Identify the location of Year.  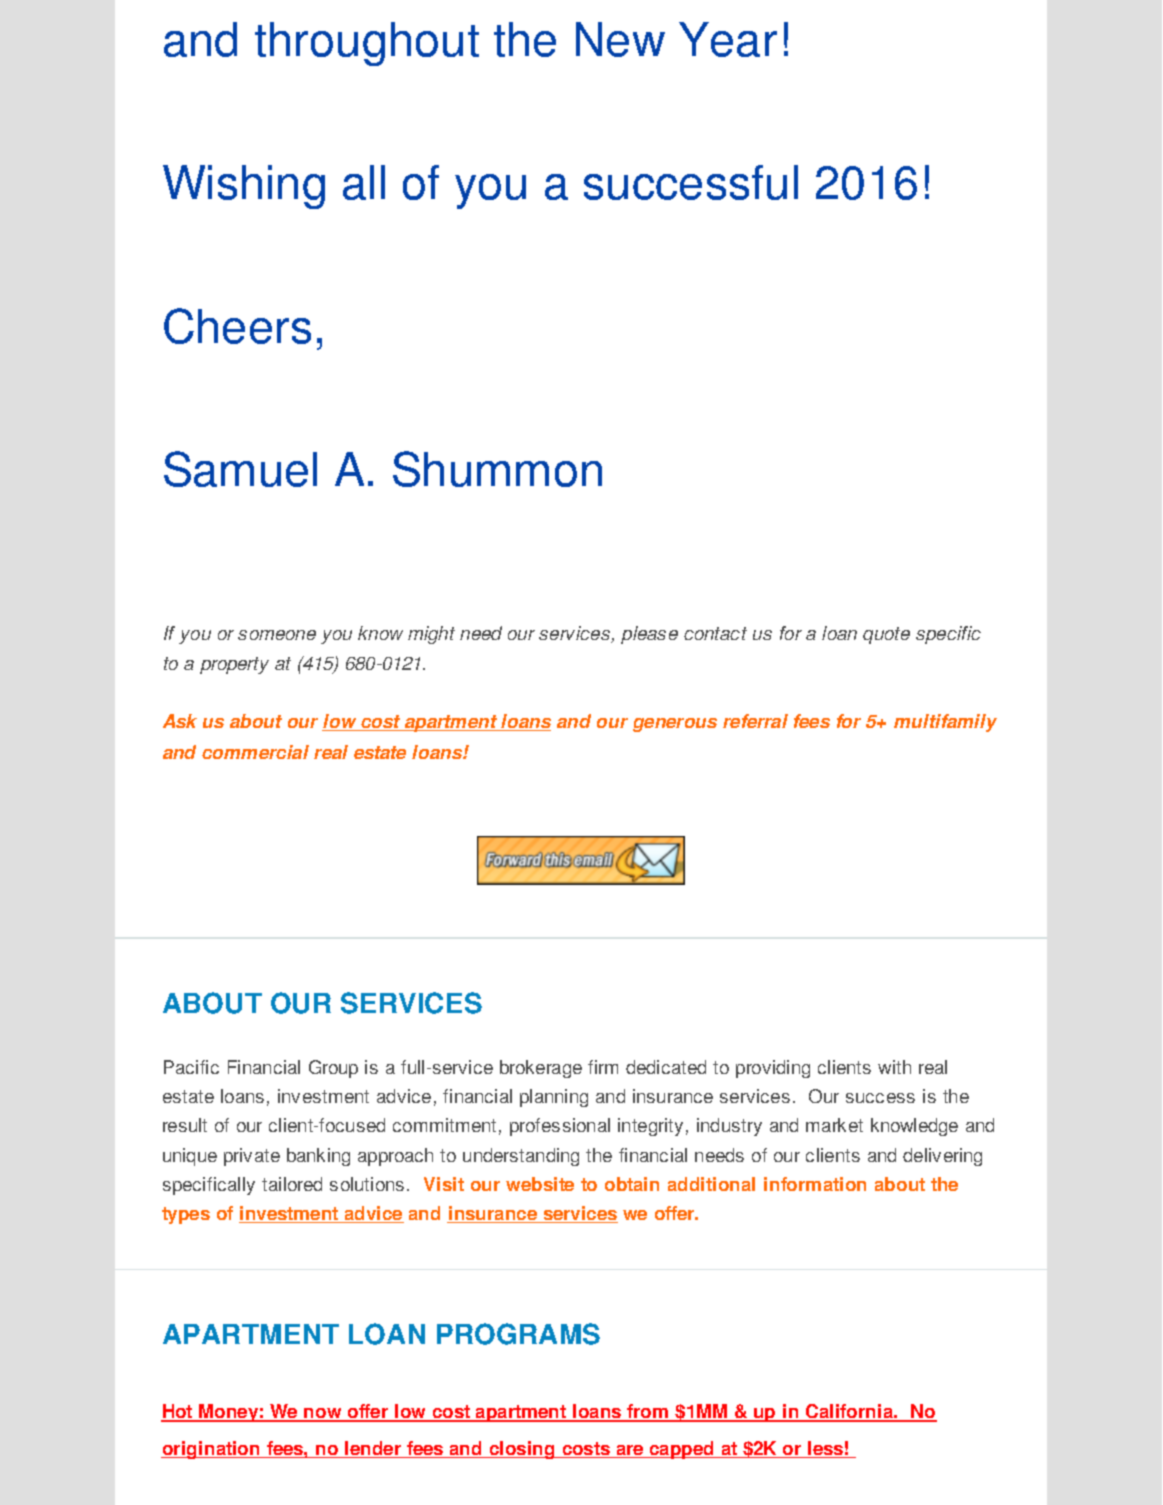
(728, 39).
